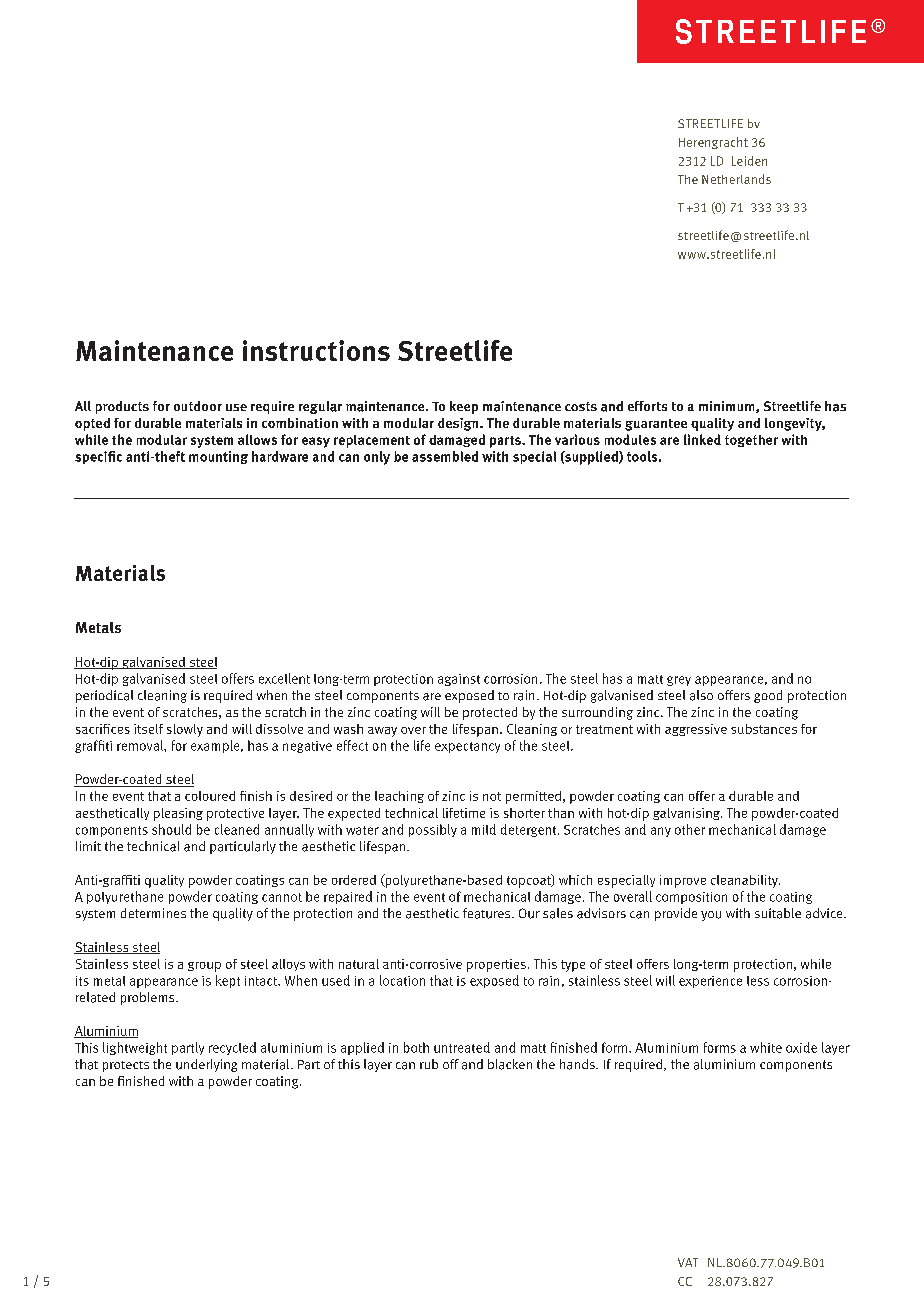 The height and width of the screenshot is (1308, 924). What do you see at coordinates (206, 1065) in the screenshot?
I see `underlying` at bounding box center [206, 1065].
